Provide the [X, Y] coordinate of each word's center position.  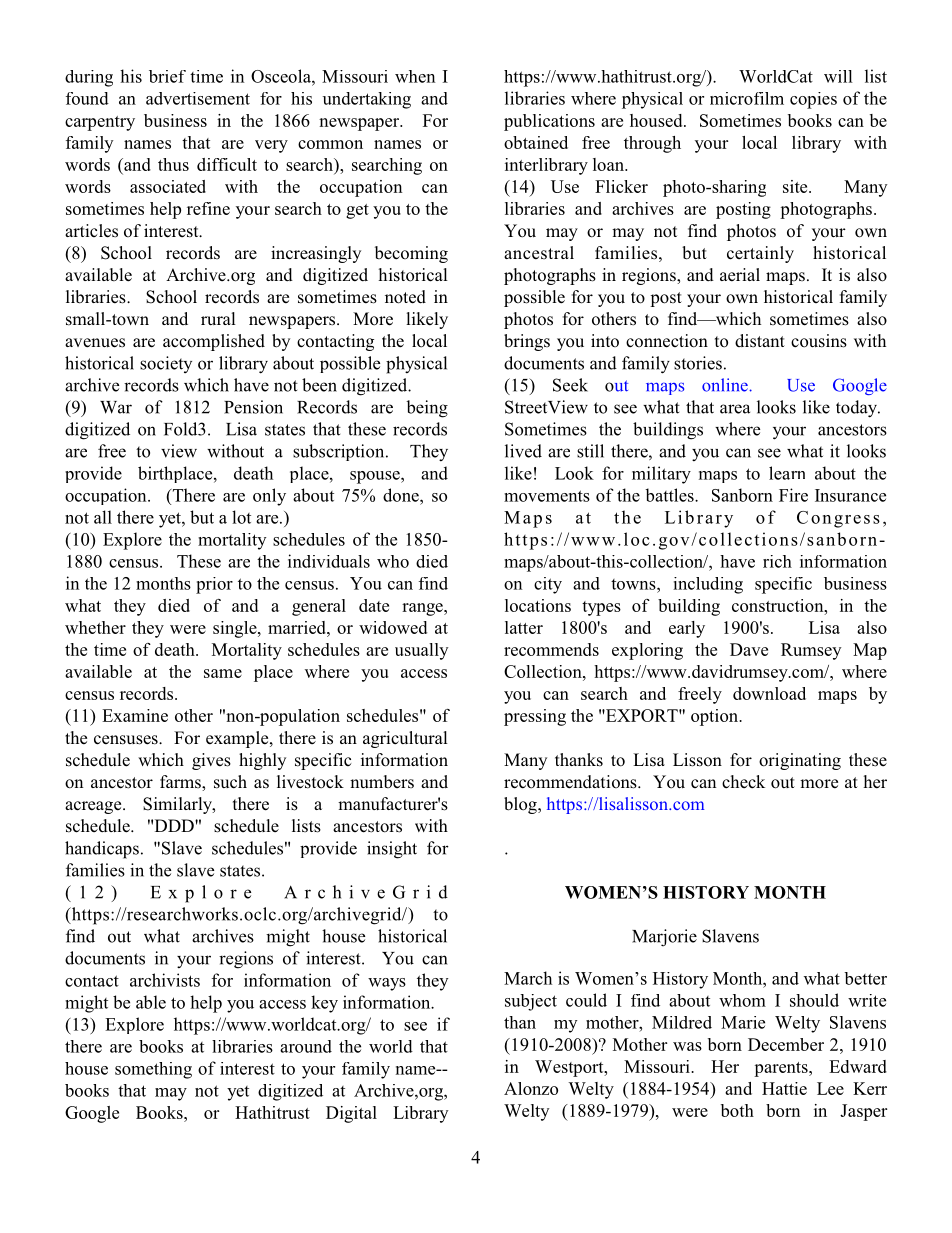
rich [777, 561]
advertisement [198, 98]
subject [531, 1002]
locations [538, 605]
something [153, 1070]
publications [549, 122]
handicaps [102, 850]
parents [782, 1069]
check [743, 782]
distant [760, 341]
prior [214, 585]
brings [527, 342]
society [166, 364]
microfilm [747, 98]
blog [521, 805]
